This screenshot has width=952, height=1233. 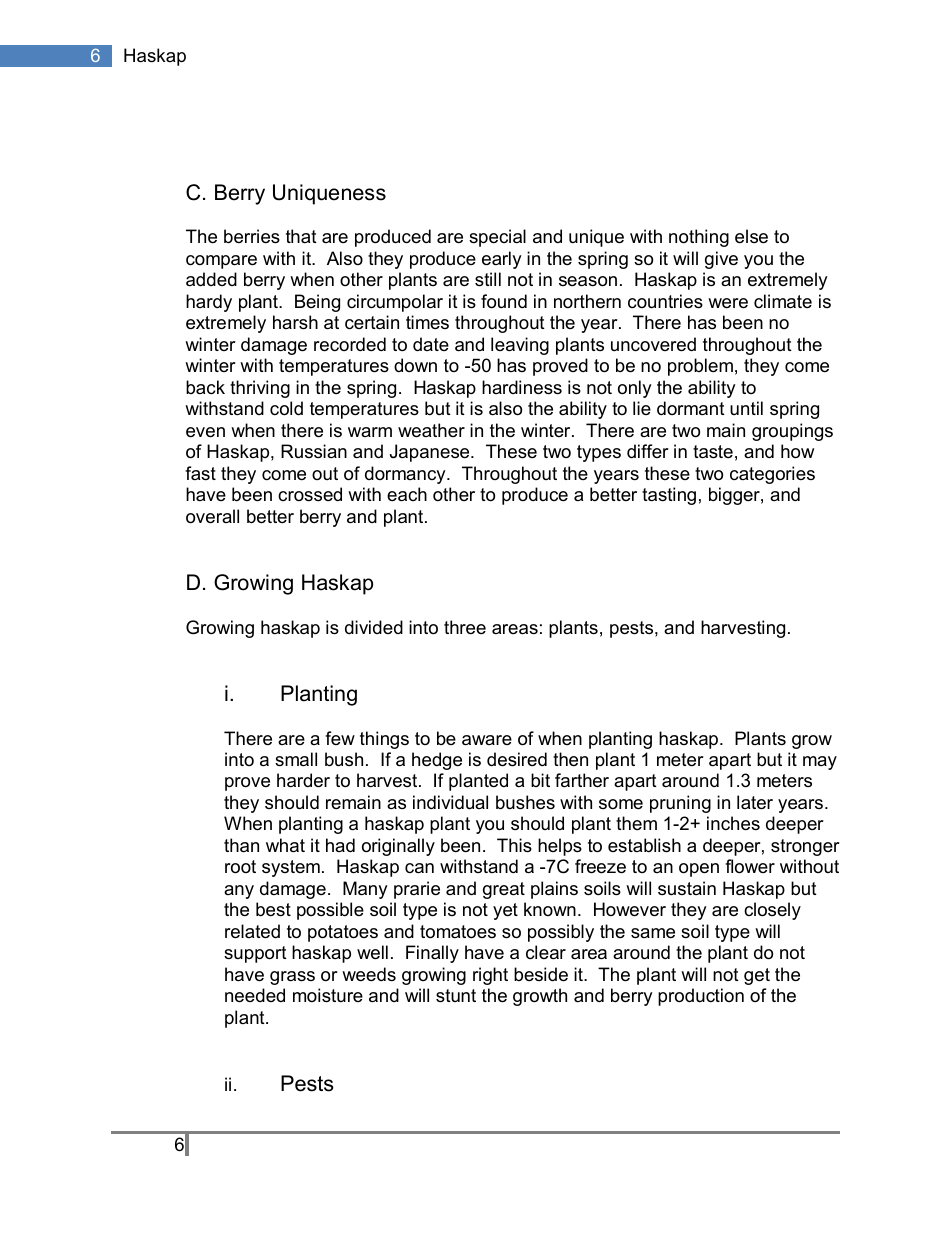 What do you see at coordinates (296, 759) in the screenshot?
I see `small` at bounding box center [296, 759].
